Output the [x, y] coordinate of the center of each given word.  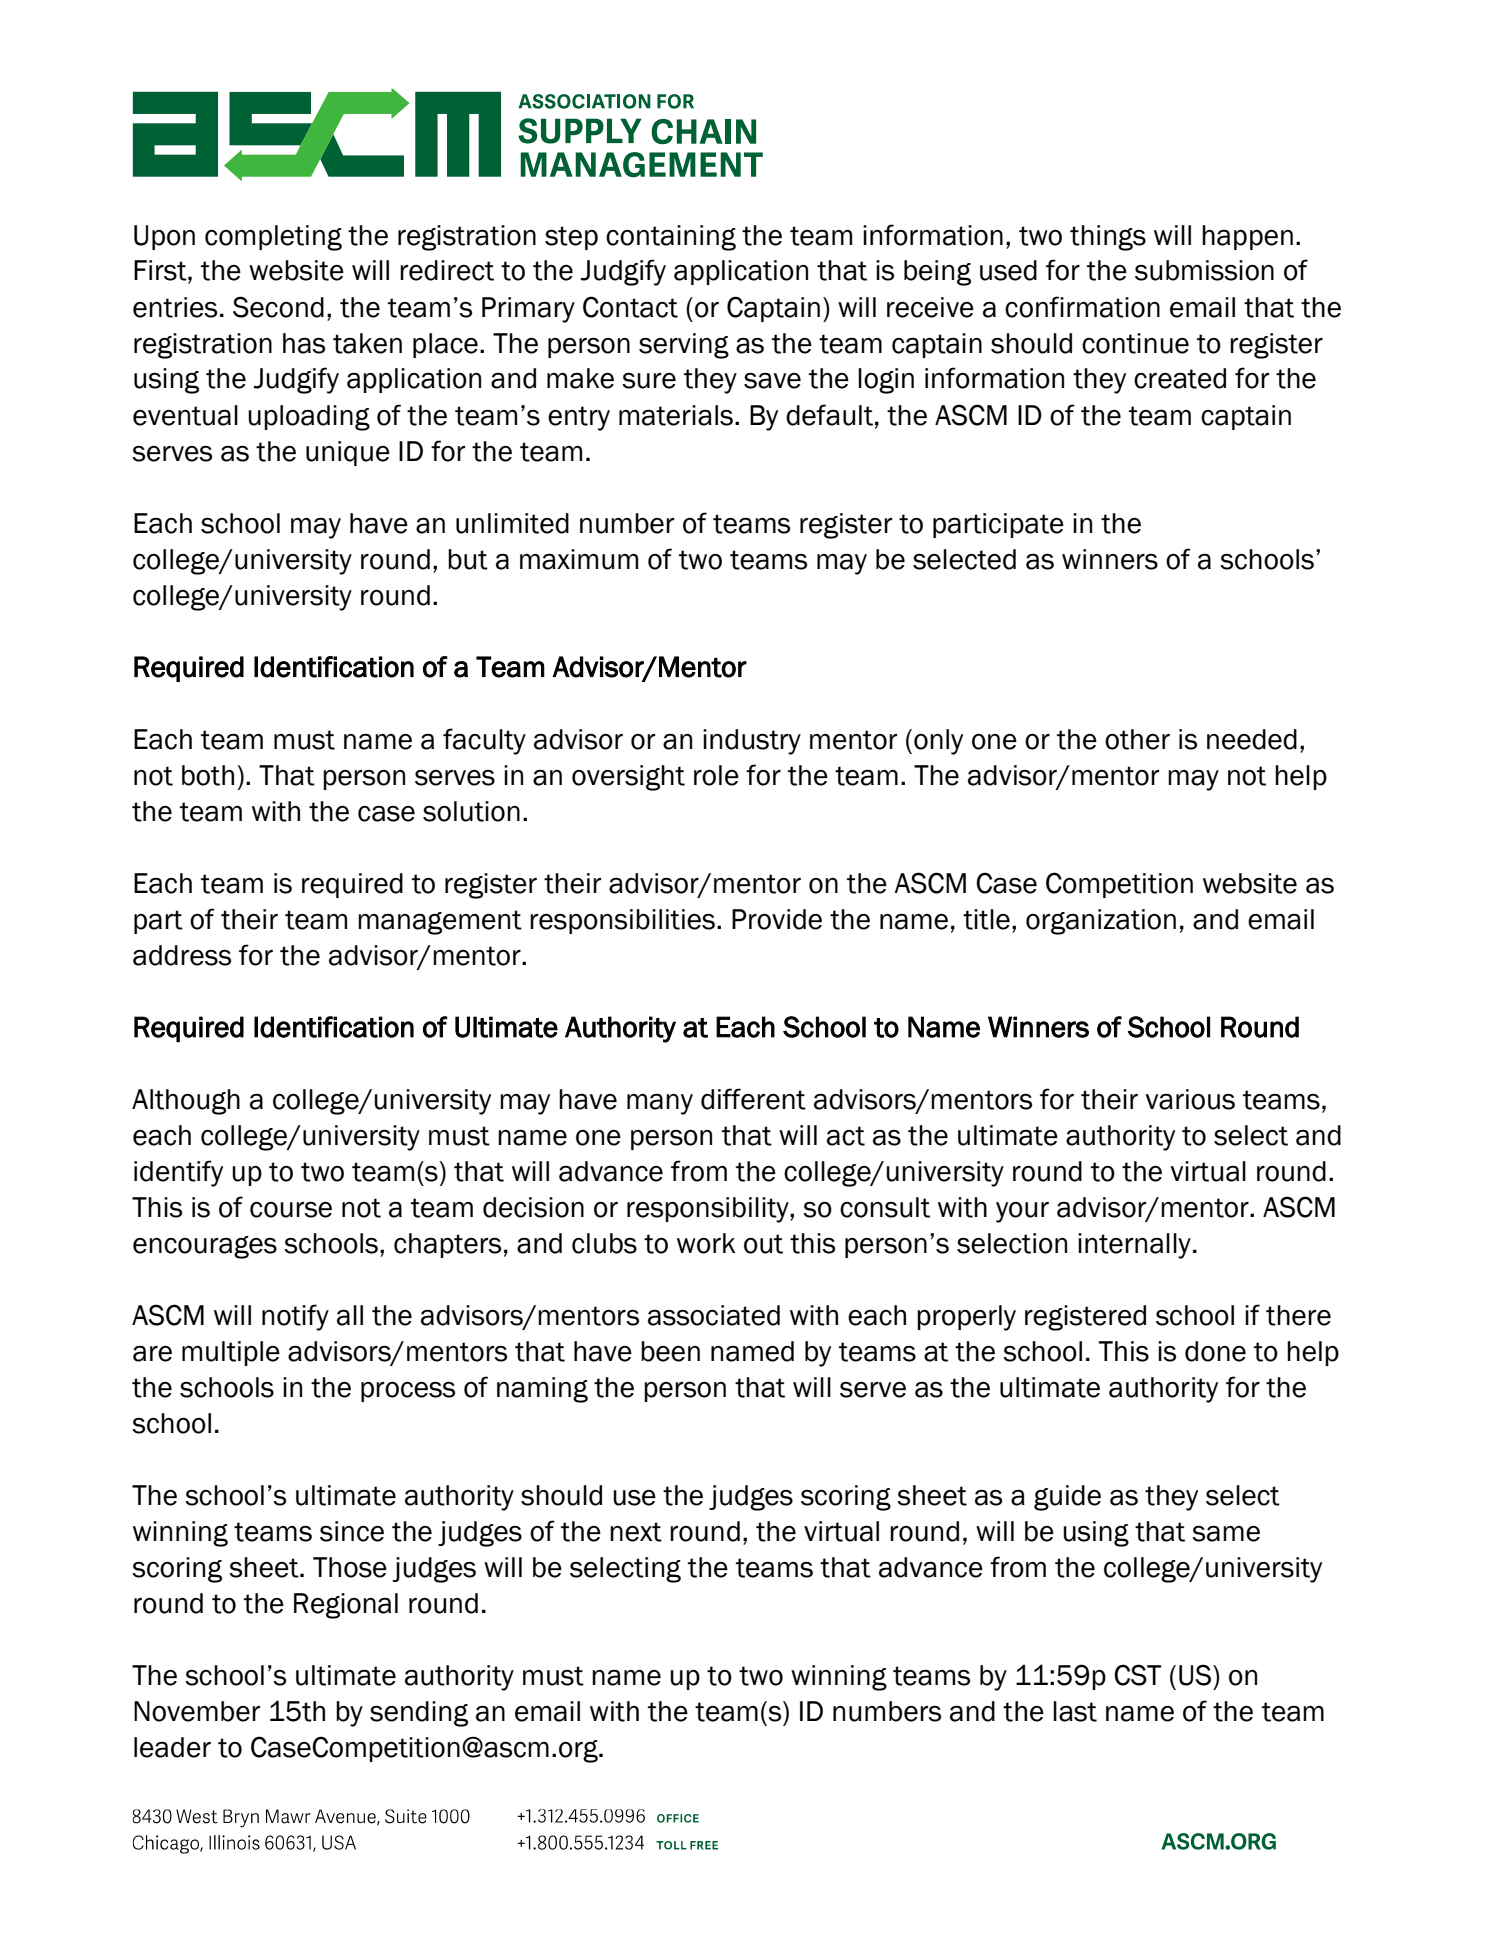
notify [295, 1317]
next [636, 1532]
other [1137, 739]
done [1215, 1351]
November [197, 1711]
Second [278, 307]
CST [1137, 1675]
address [182, 955]
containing [671, 238]
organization [1101, 922]
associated [714, 1315]
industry [752, 742]
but [468, 559]
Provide [777, 919]
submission [1204, 270]
